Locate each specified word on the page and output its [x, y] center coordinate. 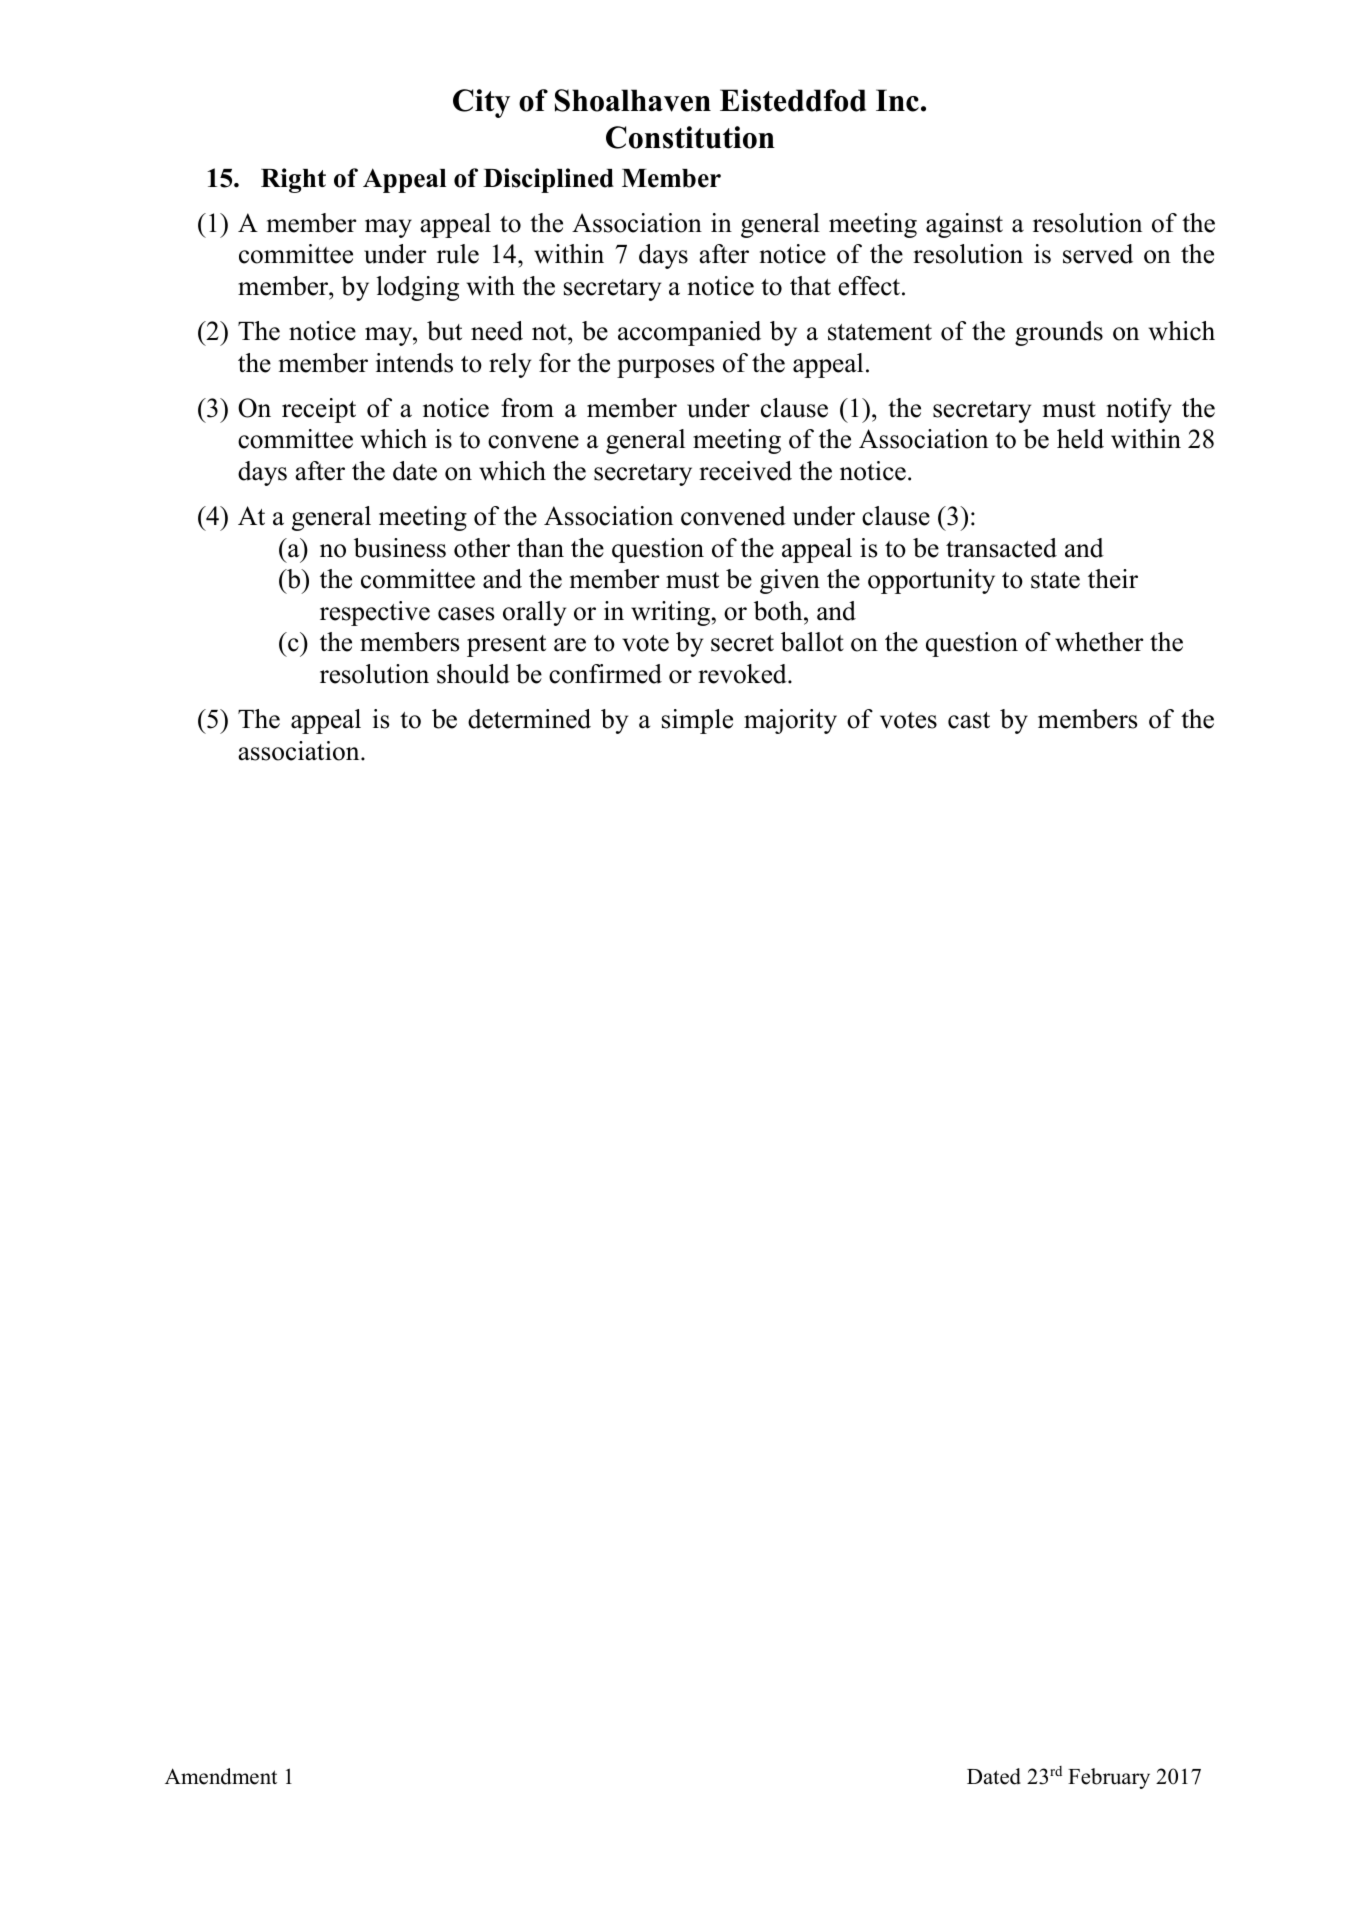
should [473, 674]
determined [529, 719]
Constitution [690, 137]
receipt [319, 410]
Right [293, 180]
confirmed [605, 674]
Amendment [221, 1776]
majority [790, 721]
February [1109, 1778]
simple [697, 721]
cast [969, 720]
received [745, 471]
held [1080, 439]
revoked [743, 674]
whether [1099, 642]
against [964, 225]
